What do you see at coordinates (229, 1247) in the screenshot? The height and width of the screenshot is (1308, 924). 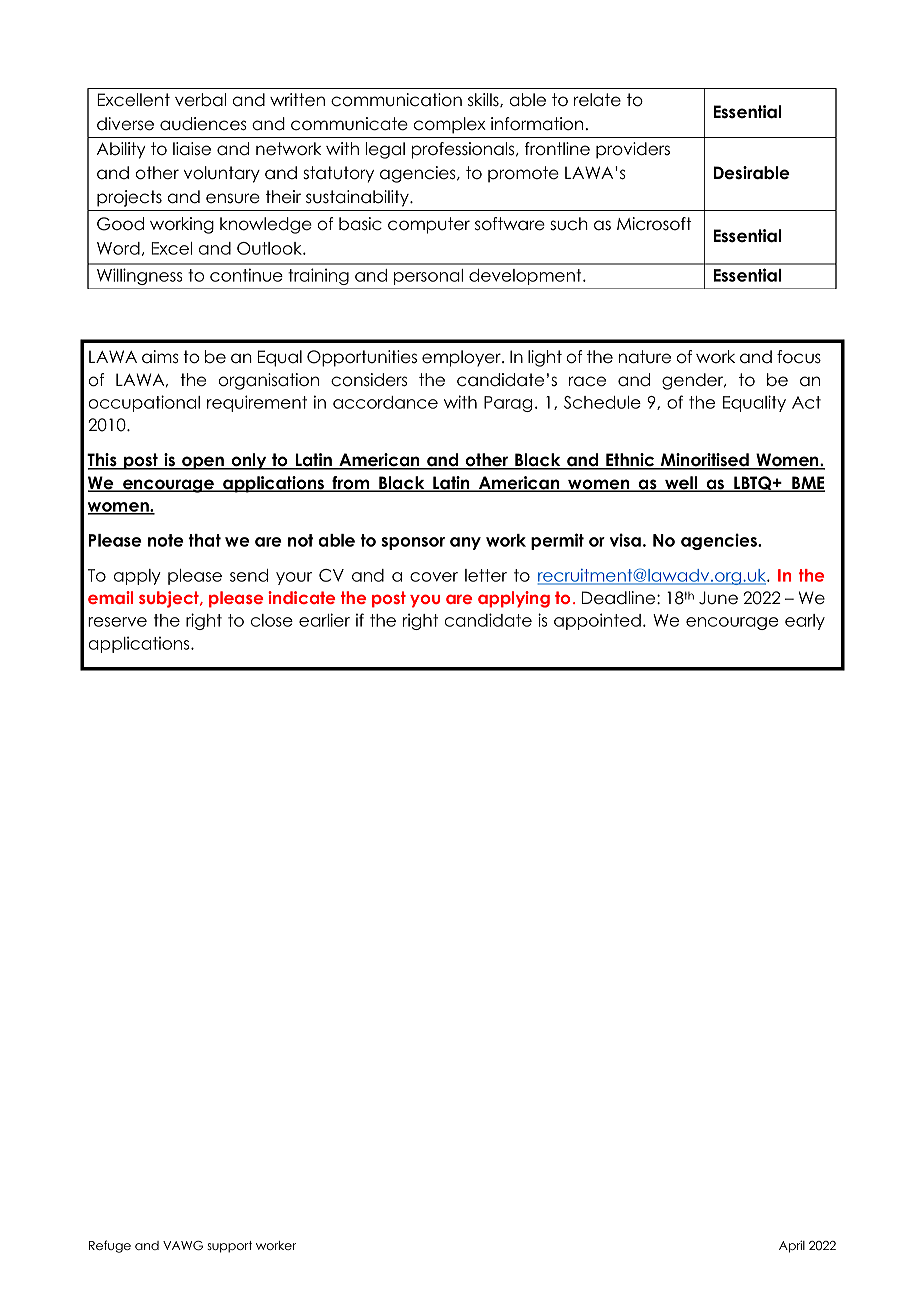 I see `support` at bounding box center [229, 1247].
